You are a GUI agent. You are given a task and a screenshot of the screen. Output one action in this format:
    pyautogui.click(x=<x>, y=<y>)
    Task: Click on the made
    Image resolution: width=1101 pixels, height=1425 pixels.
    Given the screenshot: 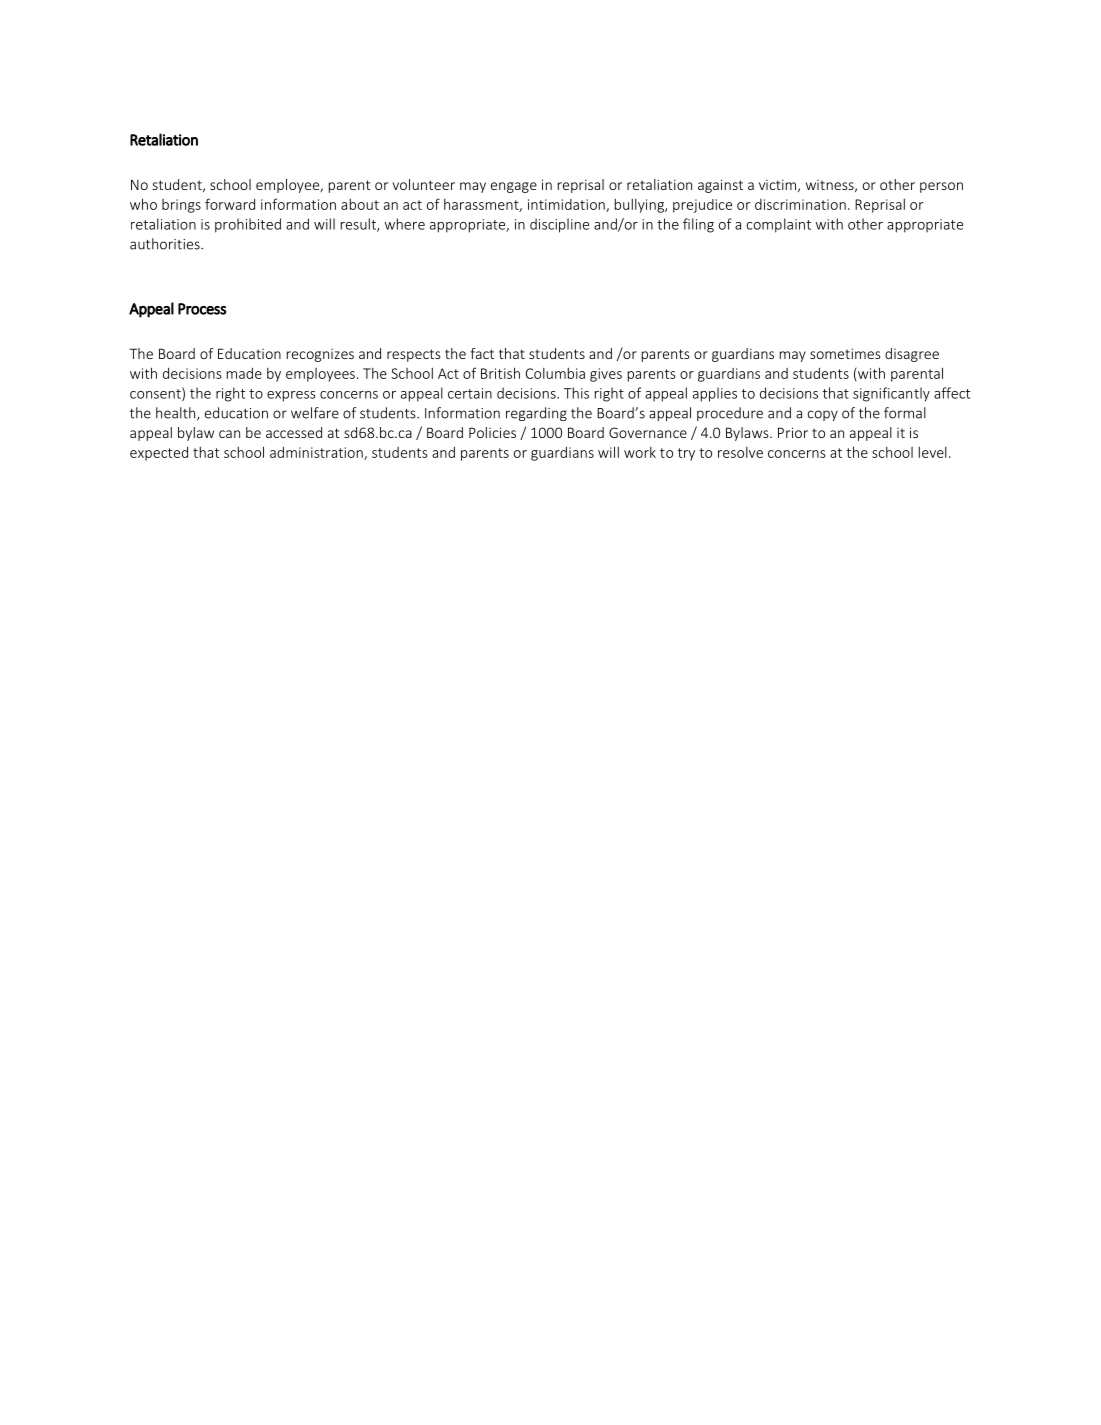 What is the action you would take?
    pyautogui.click(x=244, y=373)
